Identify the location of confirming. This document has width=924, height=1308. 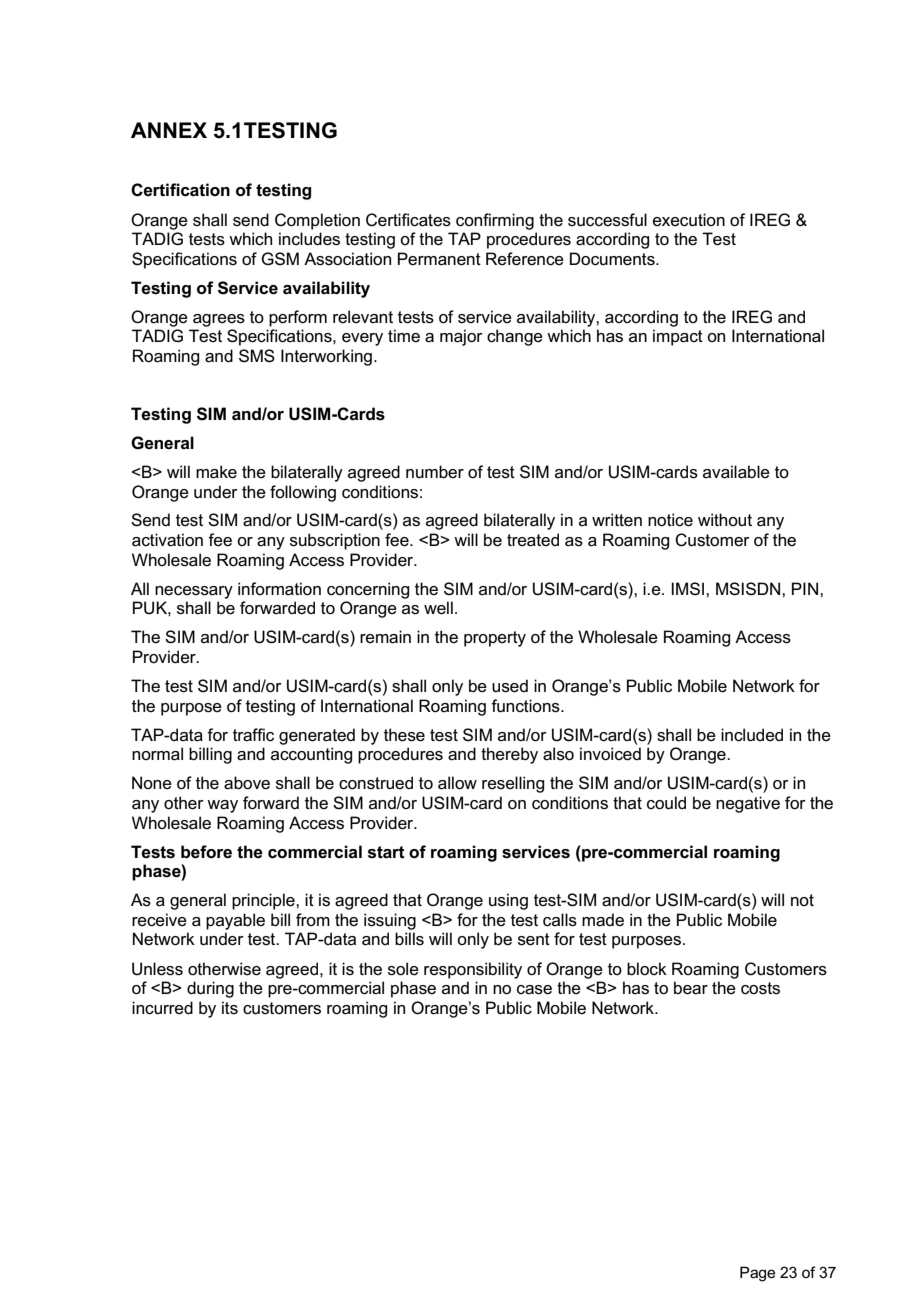
(495, 221).
